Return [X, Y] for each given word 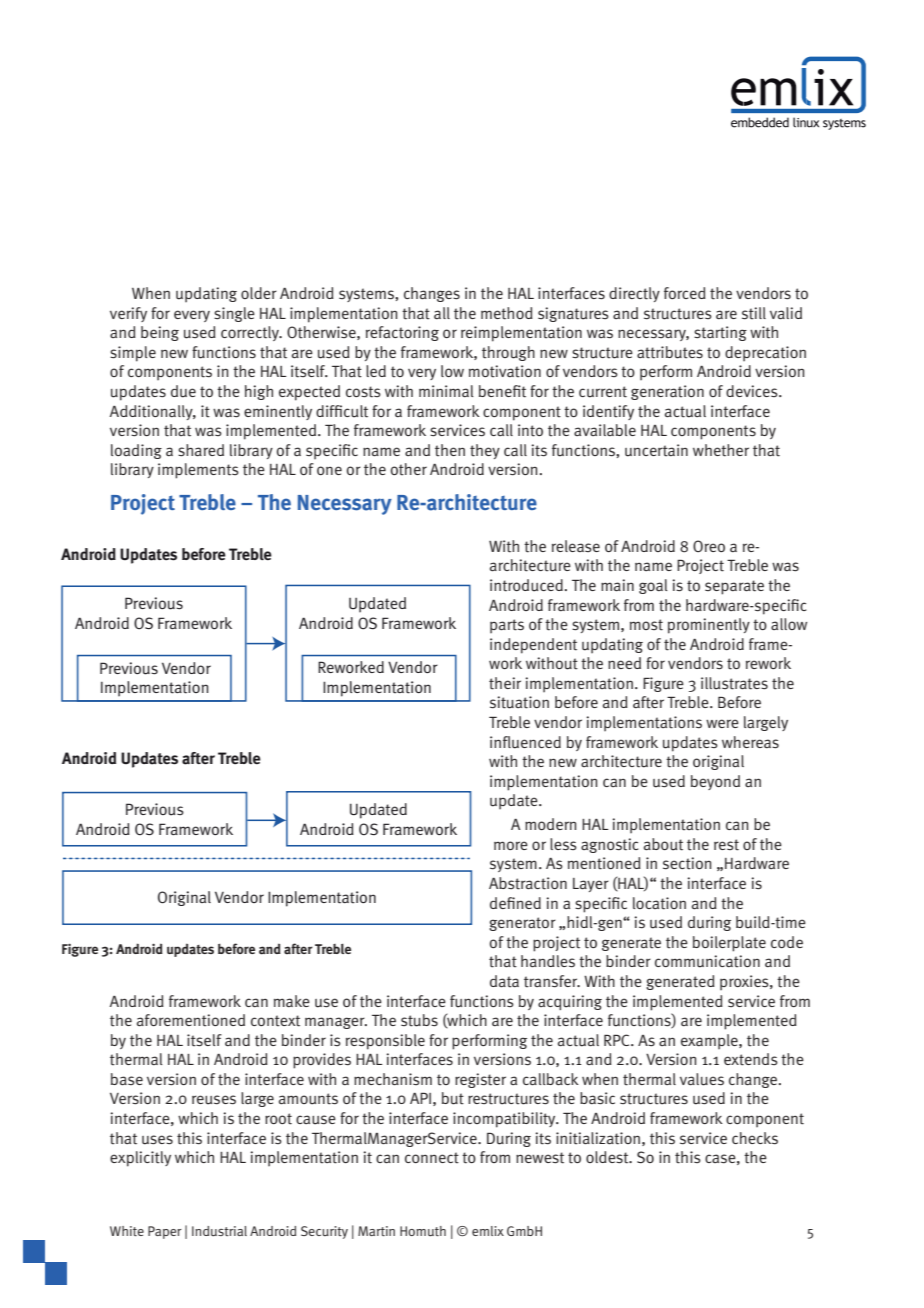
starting [720, 333]
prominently [709, 626]
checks [755, 1138]
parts [507, 626]
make [292, 1001]
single [234, 314]
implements [198, 471]
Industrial [219, 1231]
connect [432, 1158]
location [659, 903]
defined [515, 903]
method [507, 313]
